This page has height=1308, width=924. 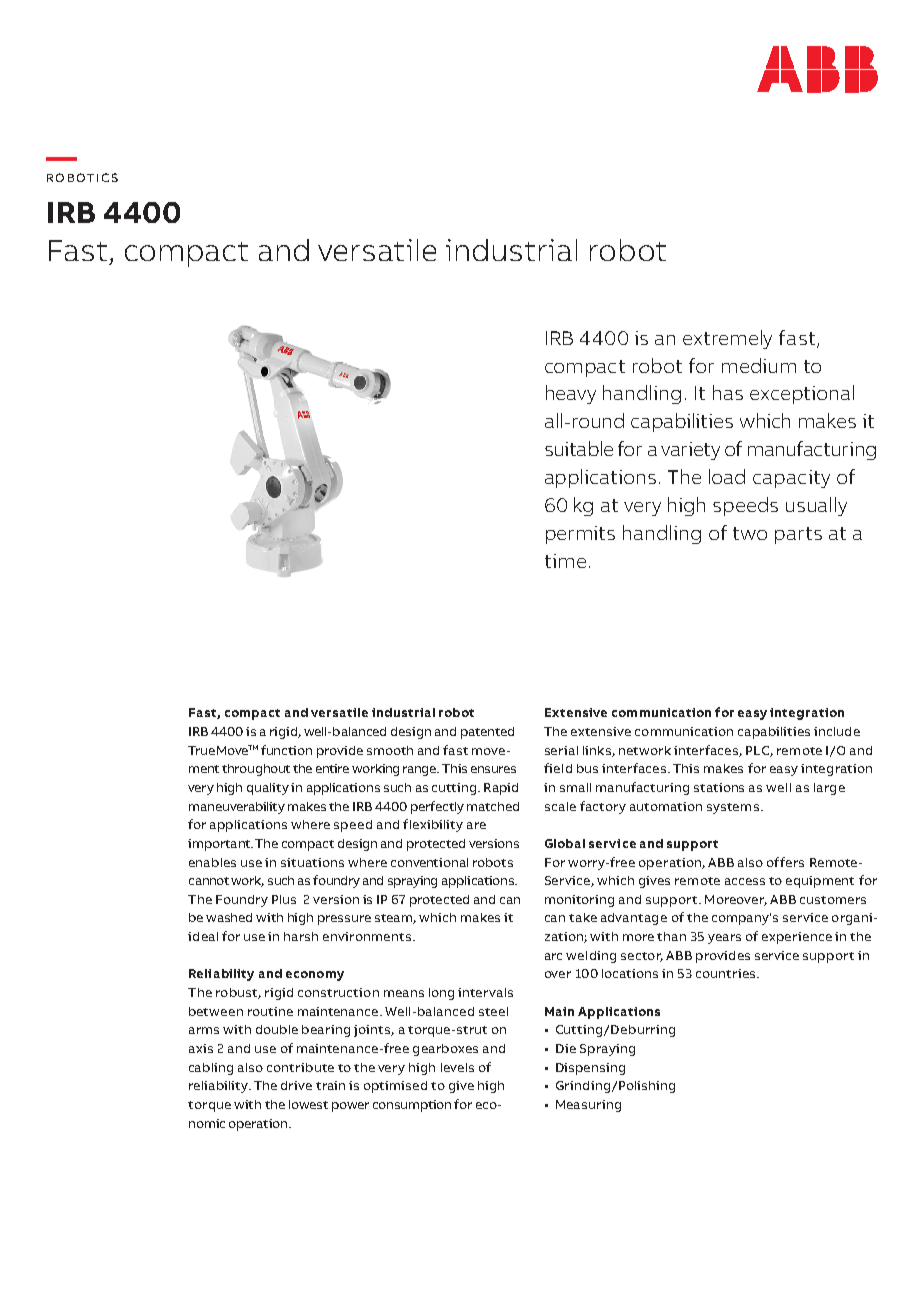 I want to click on harsh, so click(x=301, y=936).
